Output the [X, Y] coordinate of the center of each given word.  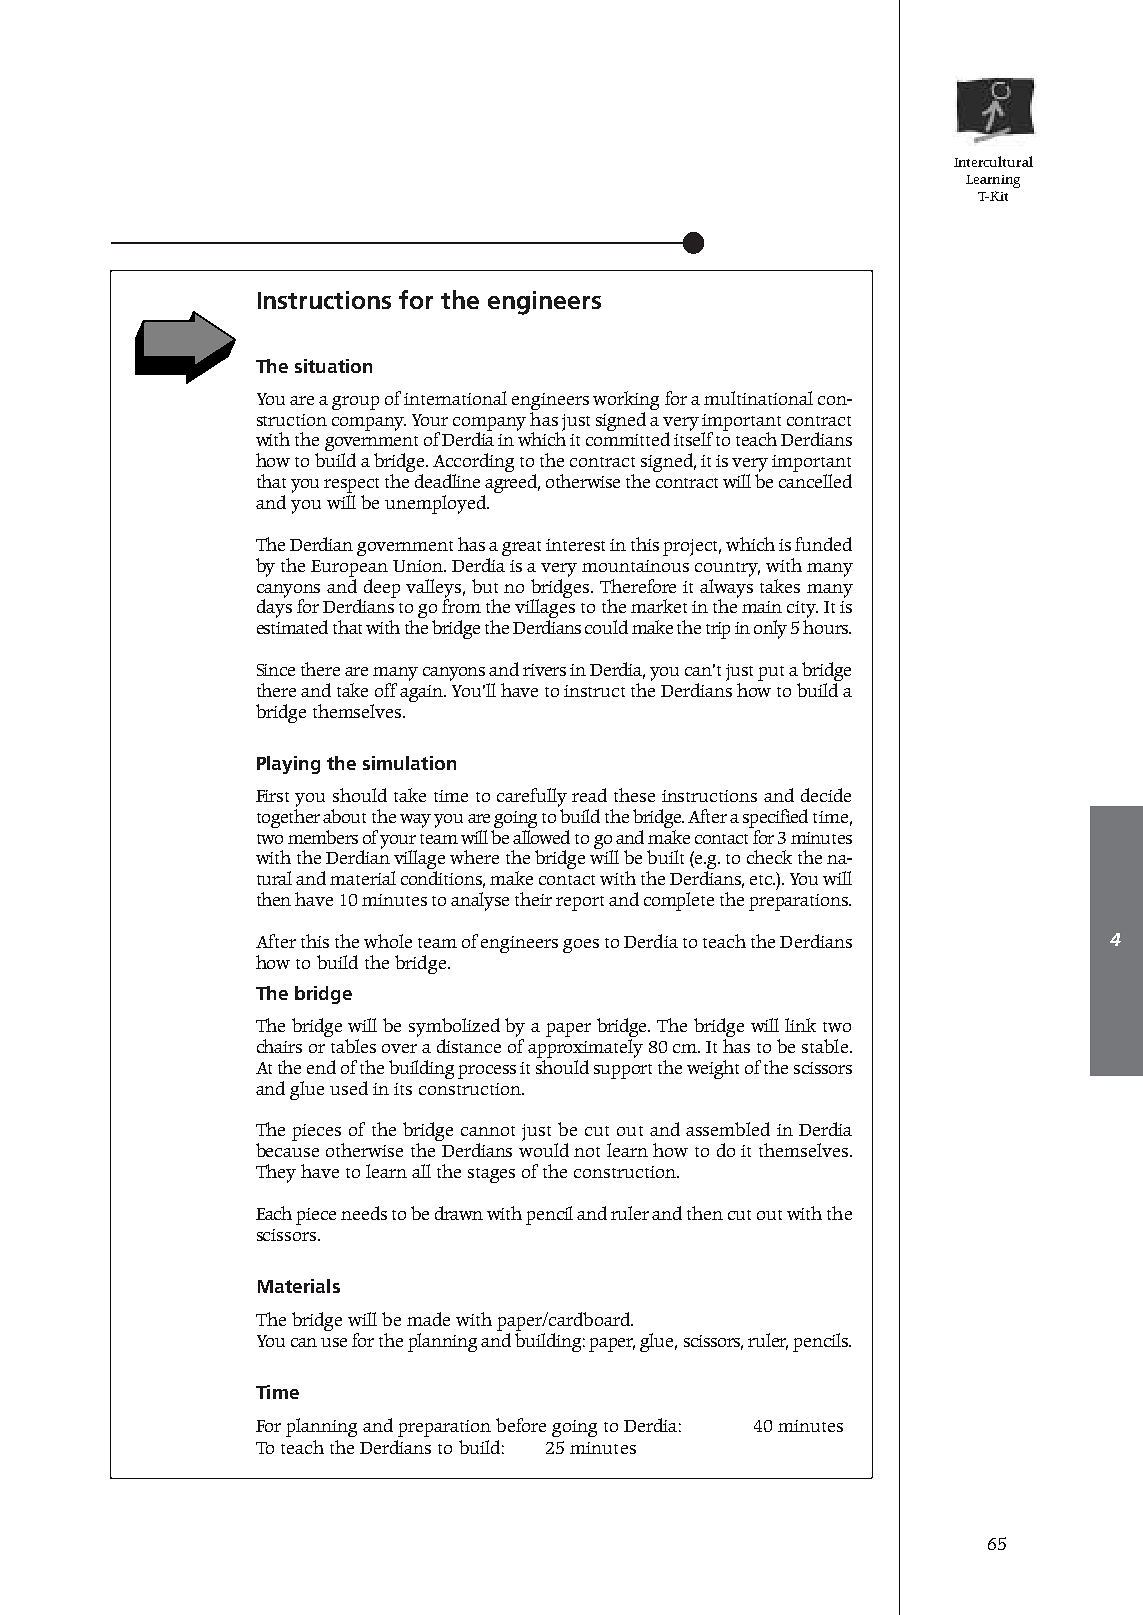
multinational [758, 398]
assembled [728, 1129]
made [428, 1319]
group [355, 403]
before [521, 1425]
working [626, 400]
